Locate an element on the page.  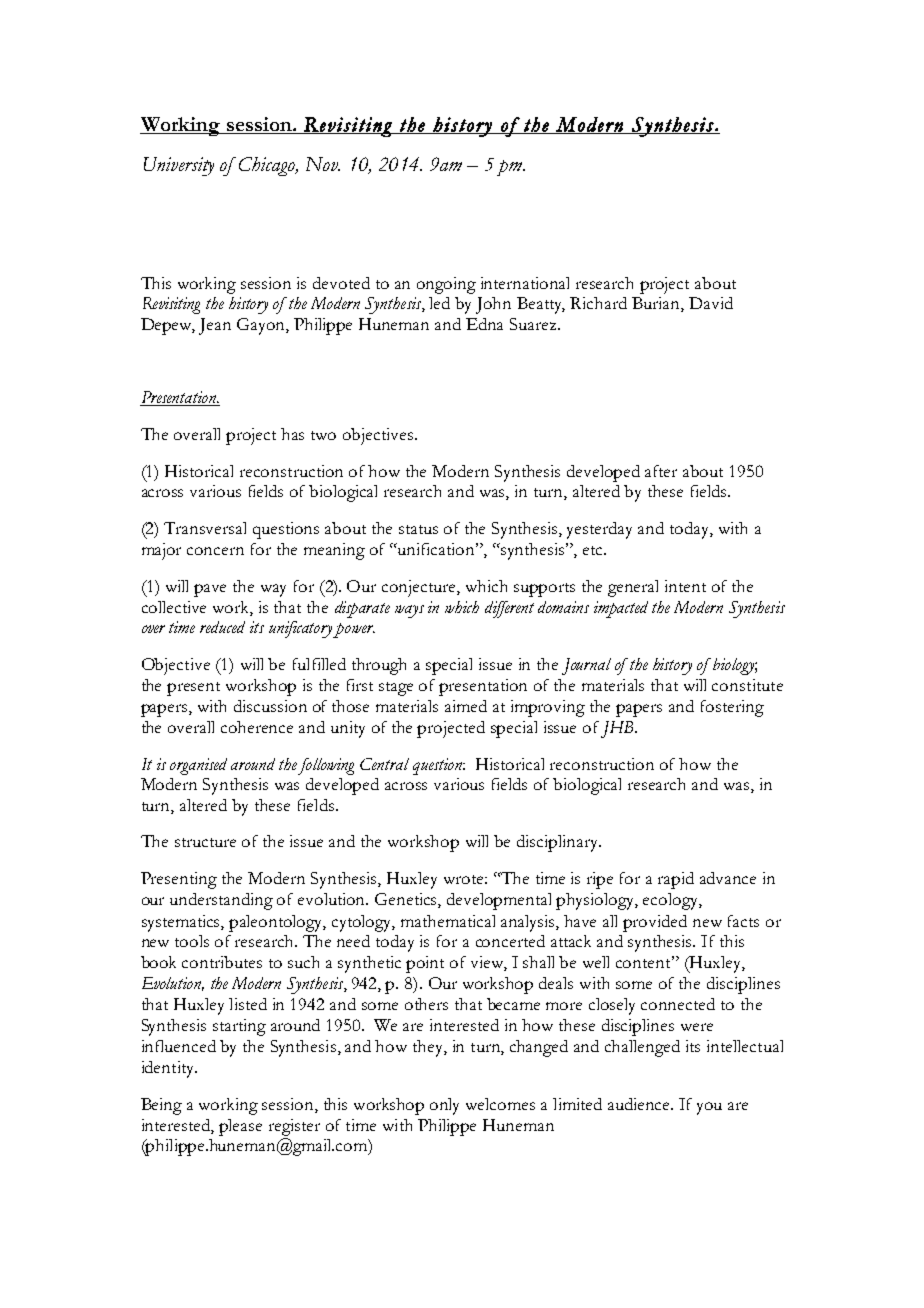
David is located at coordinates (711, 303).
